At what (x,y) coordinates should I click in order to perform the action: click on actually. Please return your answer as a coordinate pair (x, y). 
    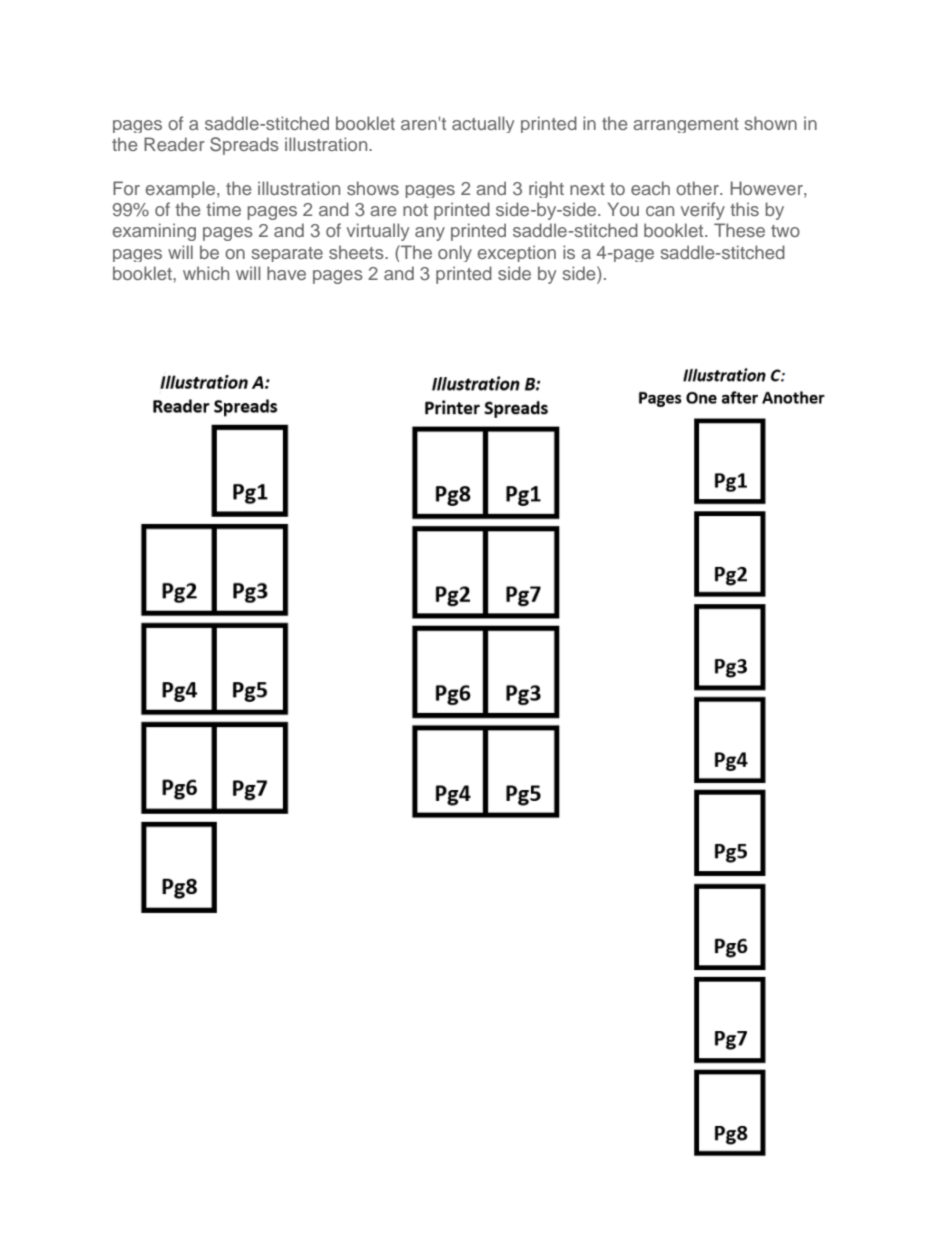
    Looking at the image, I should click on (483, 124).
